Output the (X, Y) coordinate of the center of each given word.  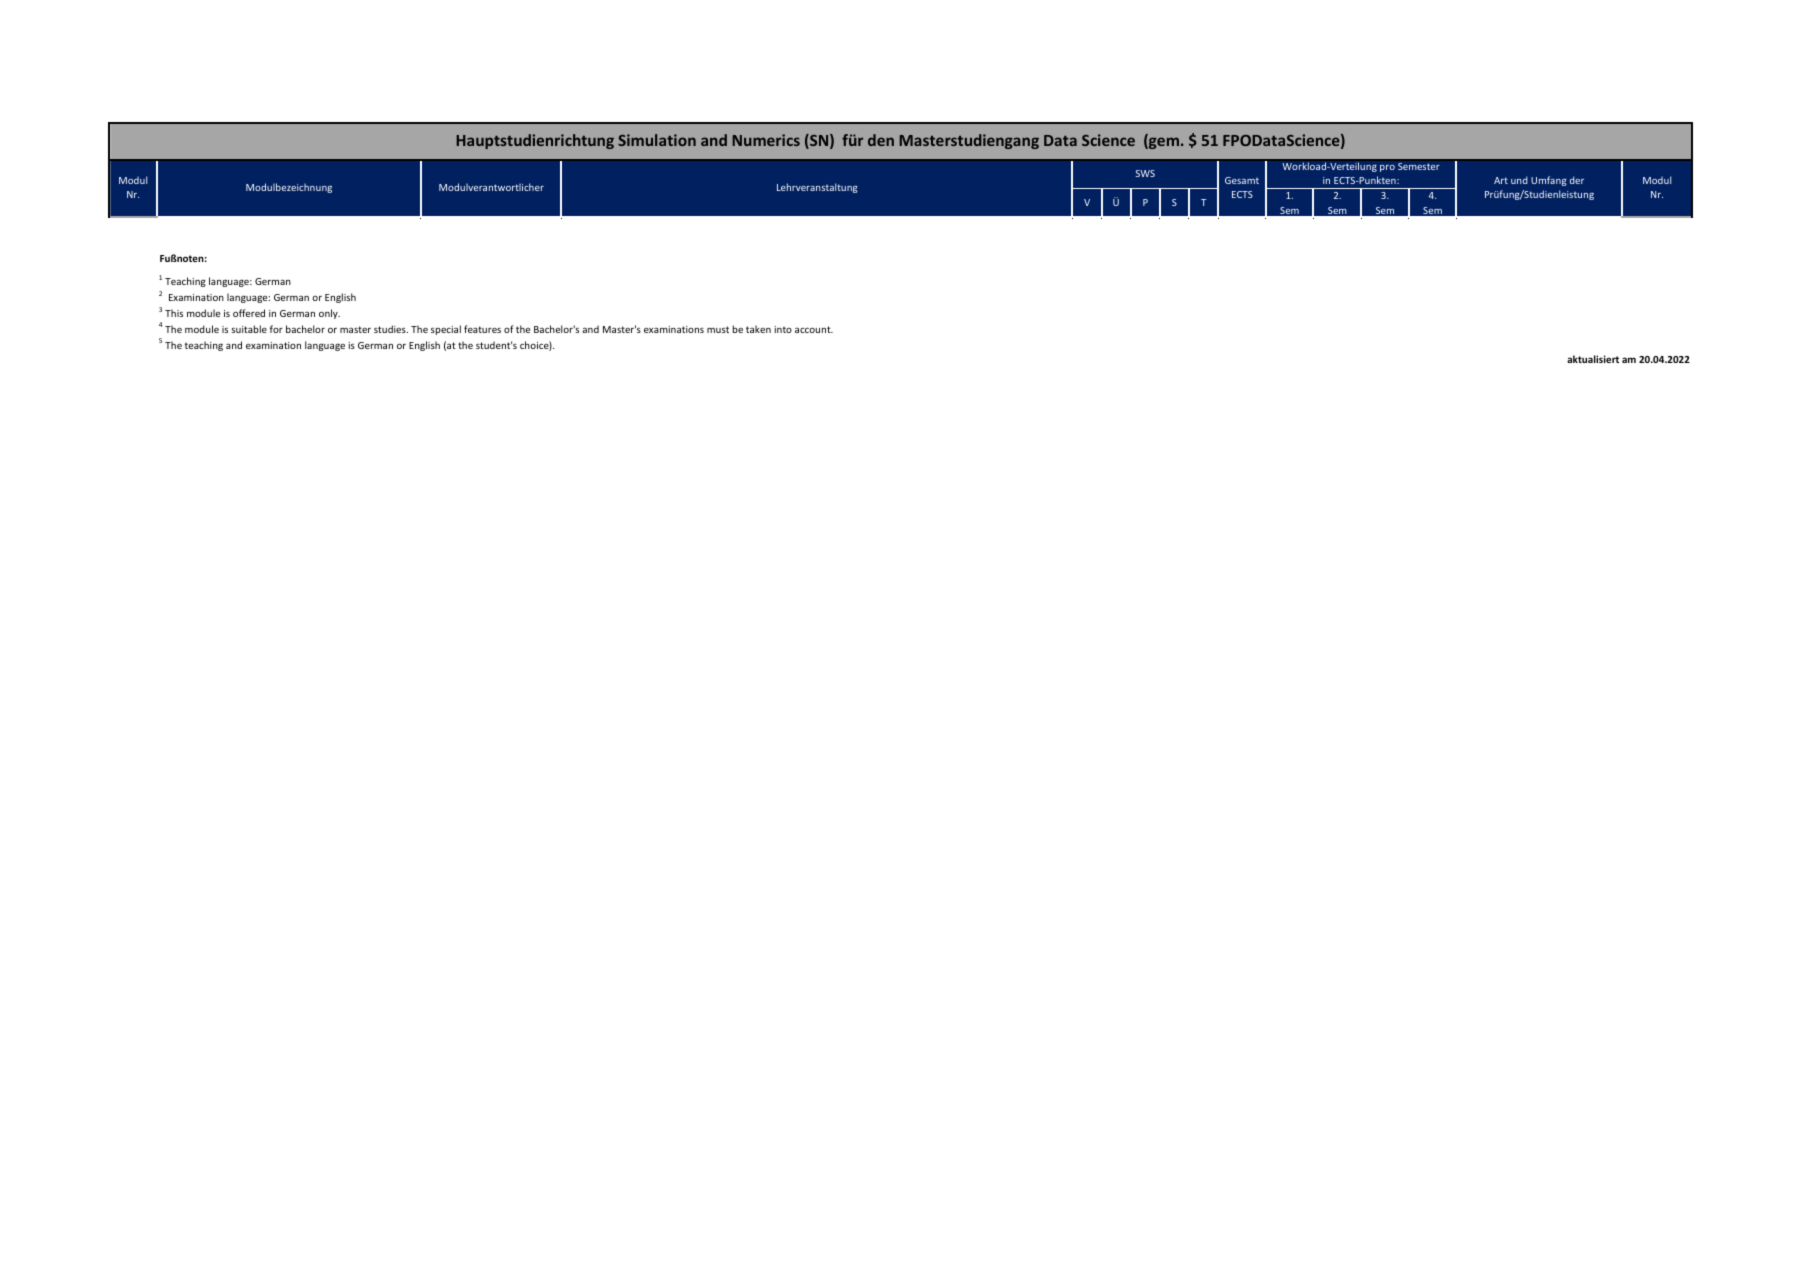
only (329, 314)
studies (391, 329)
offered (249, 313)
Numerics (766, 140)
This (174, 313)
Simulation (657, 140)
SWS (1145, 173)
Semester (1419, 166)
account (814, 329)
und (1519, 180)
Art (1501, 180)
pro (1387, 168)
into (783, 329)
